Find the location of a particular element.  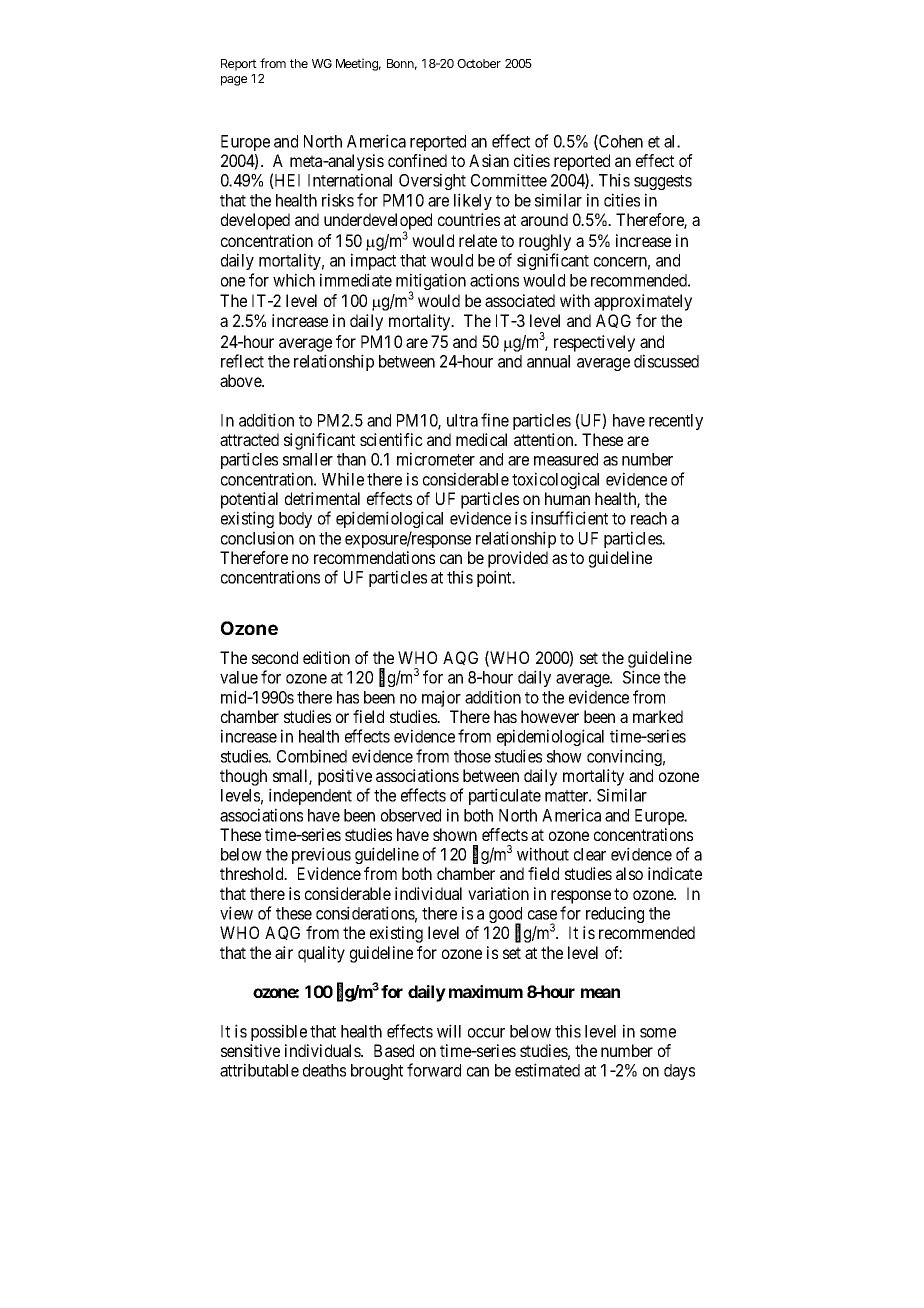

conclusion is located at coordinates (257, 538).
